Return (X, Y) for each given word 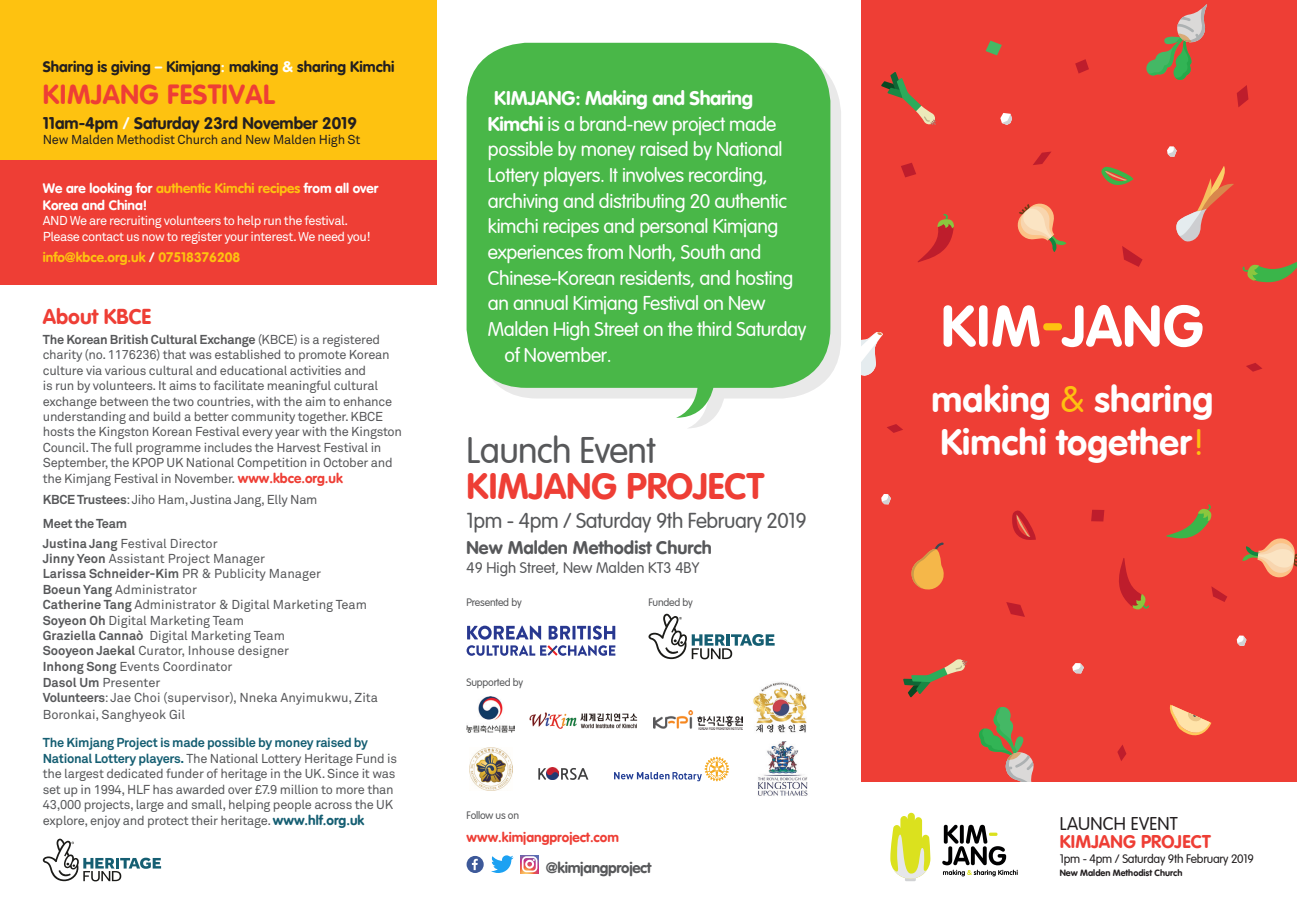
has (163, 789)
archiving (523, 202)
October (345, 462)
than (380, 789)
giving (130, 68)
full (123, 447)
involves (653, 174)
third (714, 328)
